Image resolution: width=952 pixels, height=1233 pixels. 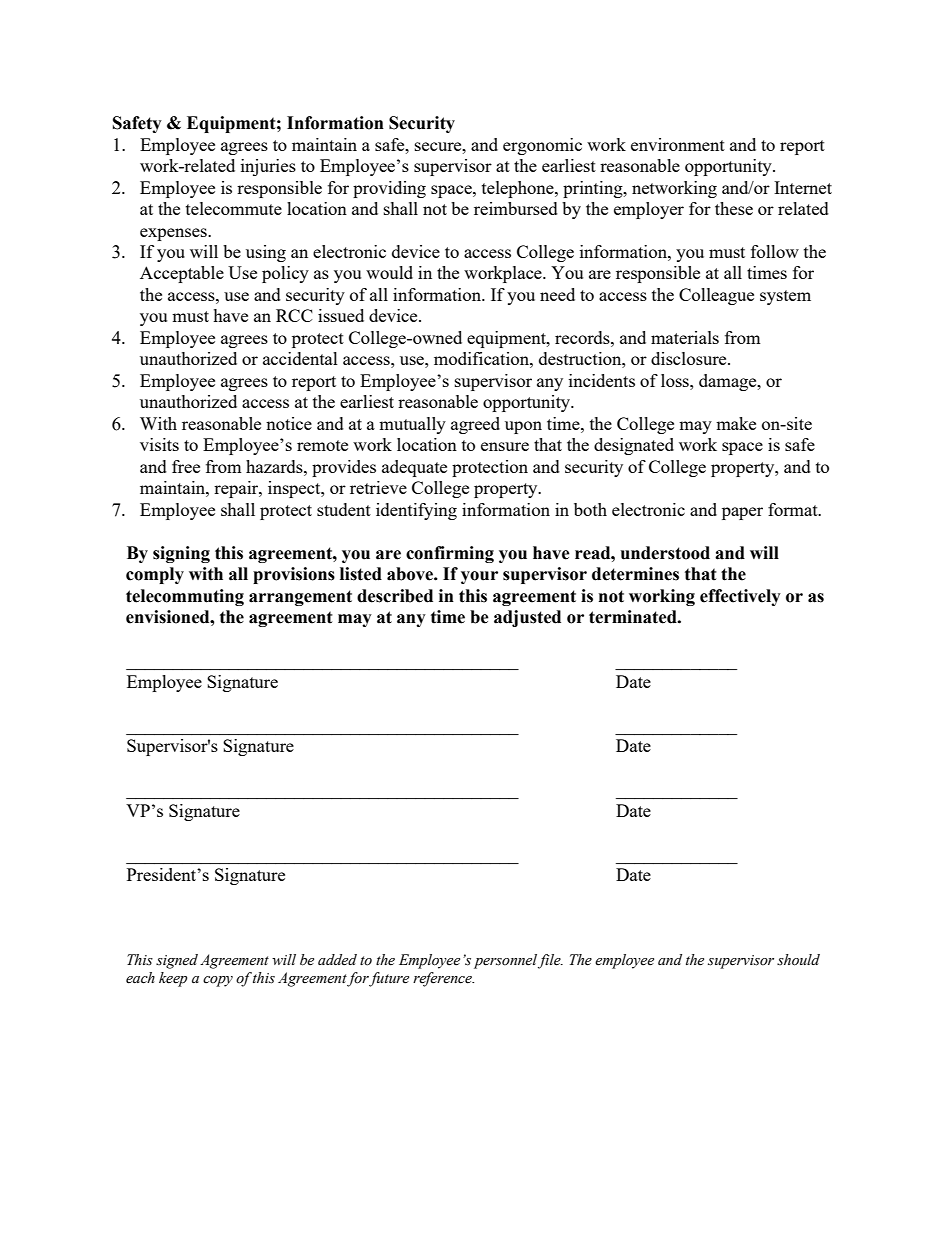 What do you see at coordinates (678, 144) in the image?
I see `environment` at bounding box center [678, 144].
